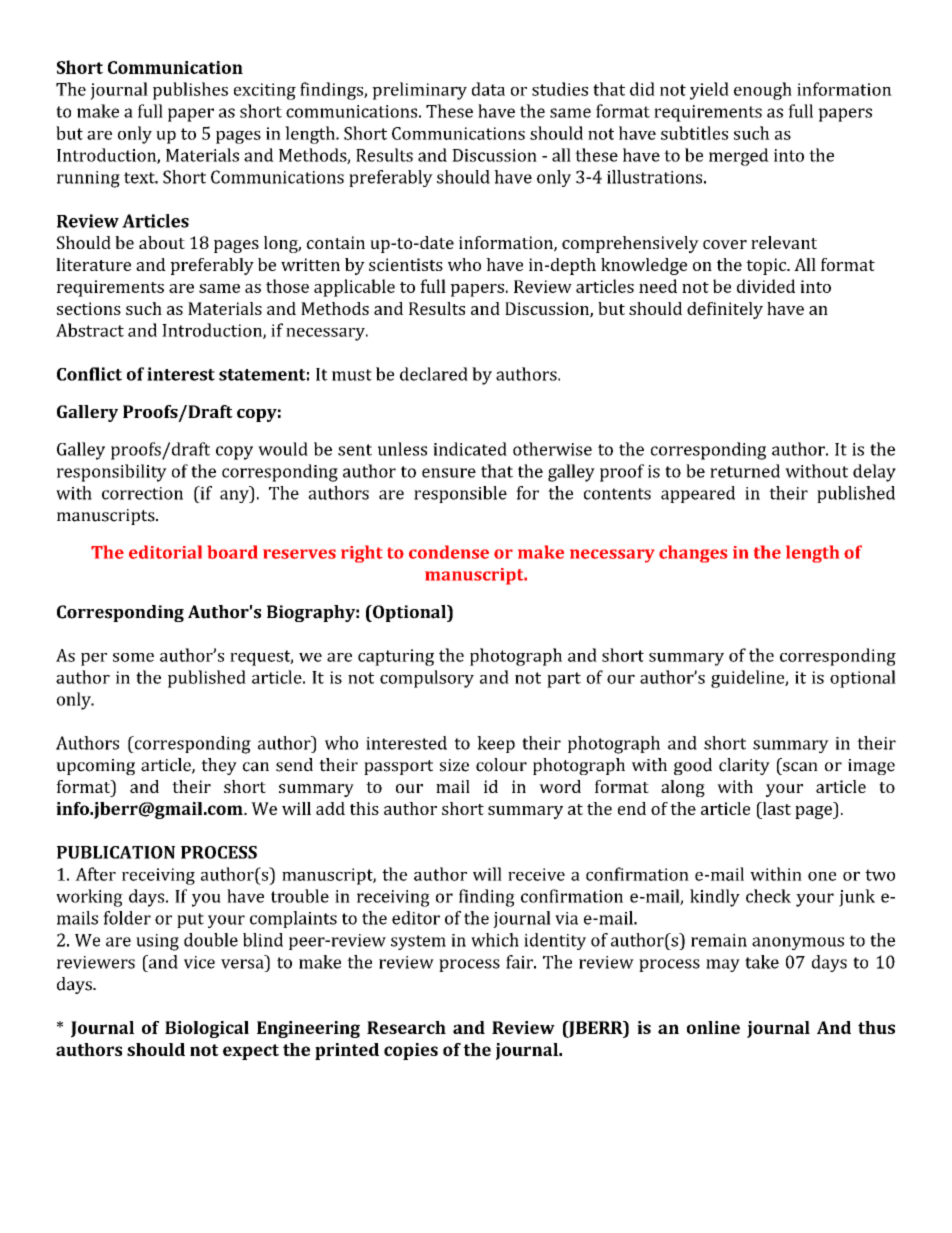 This page has width=952, height=1233. I want to click on colour, so click(501, 765).
